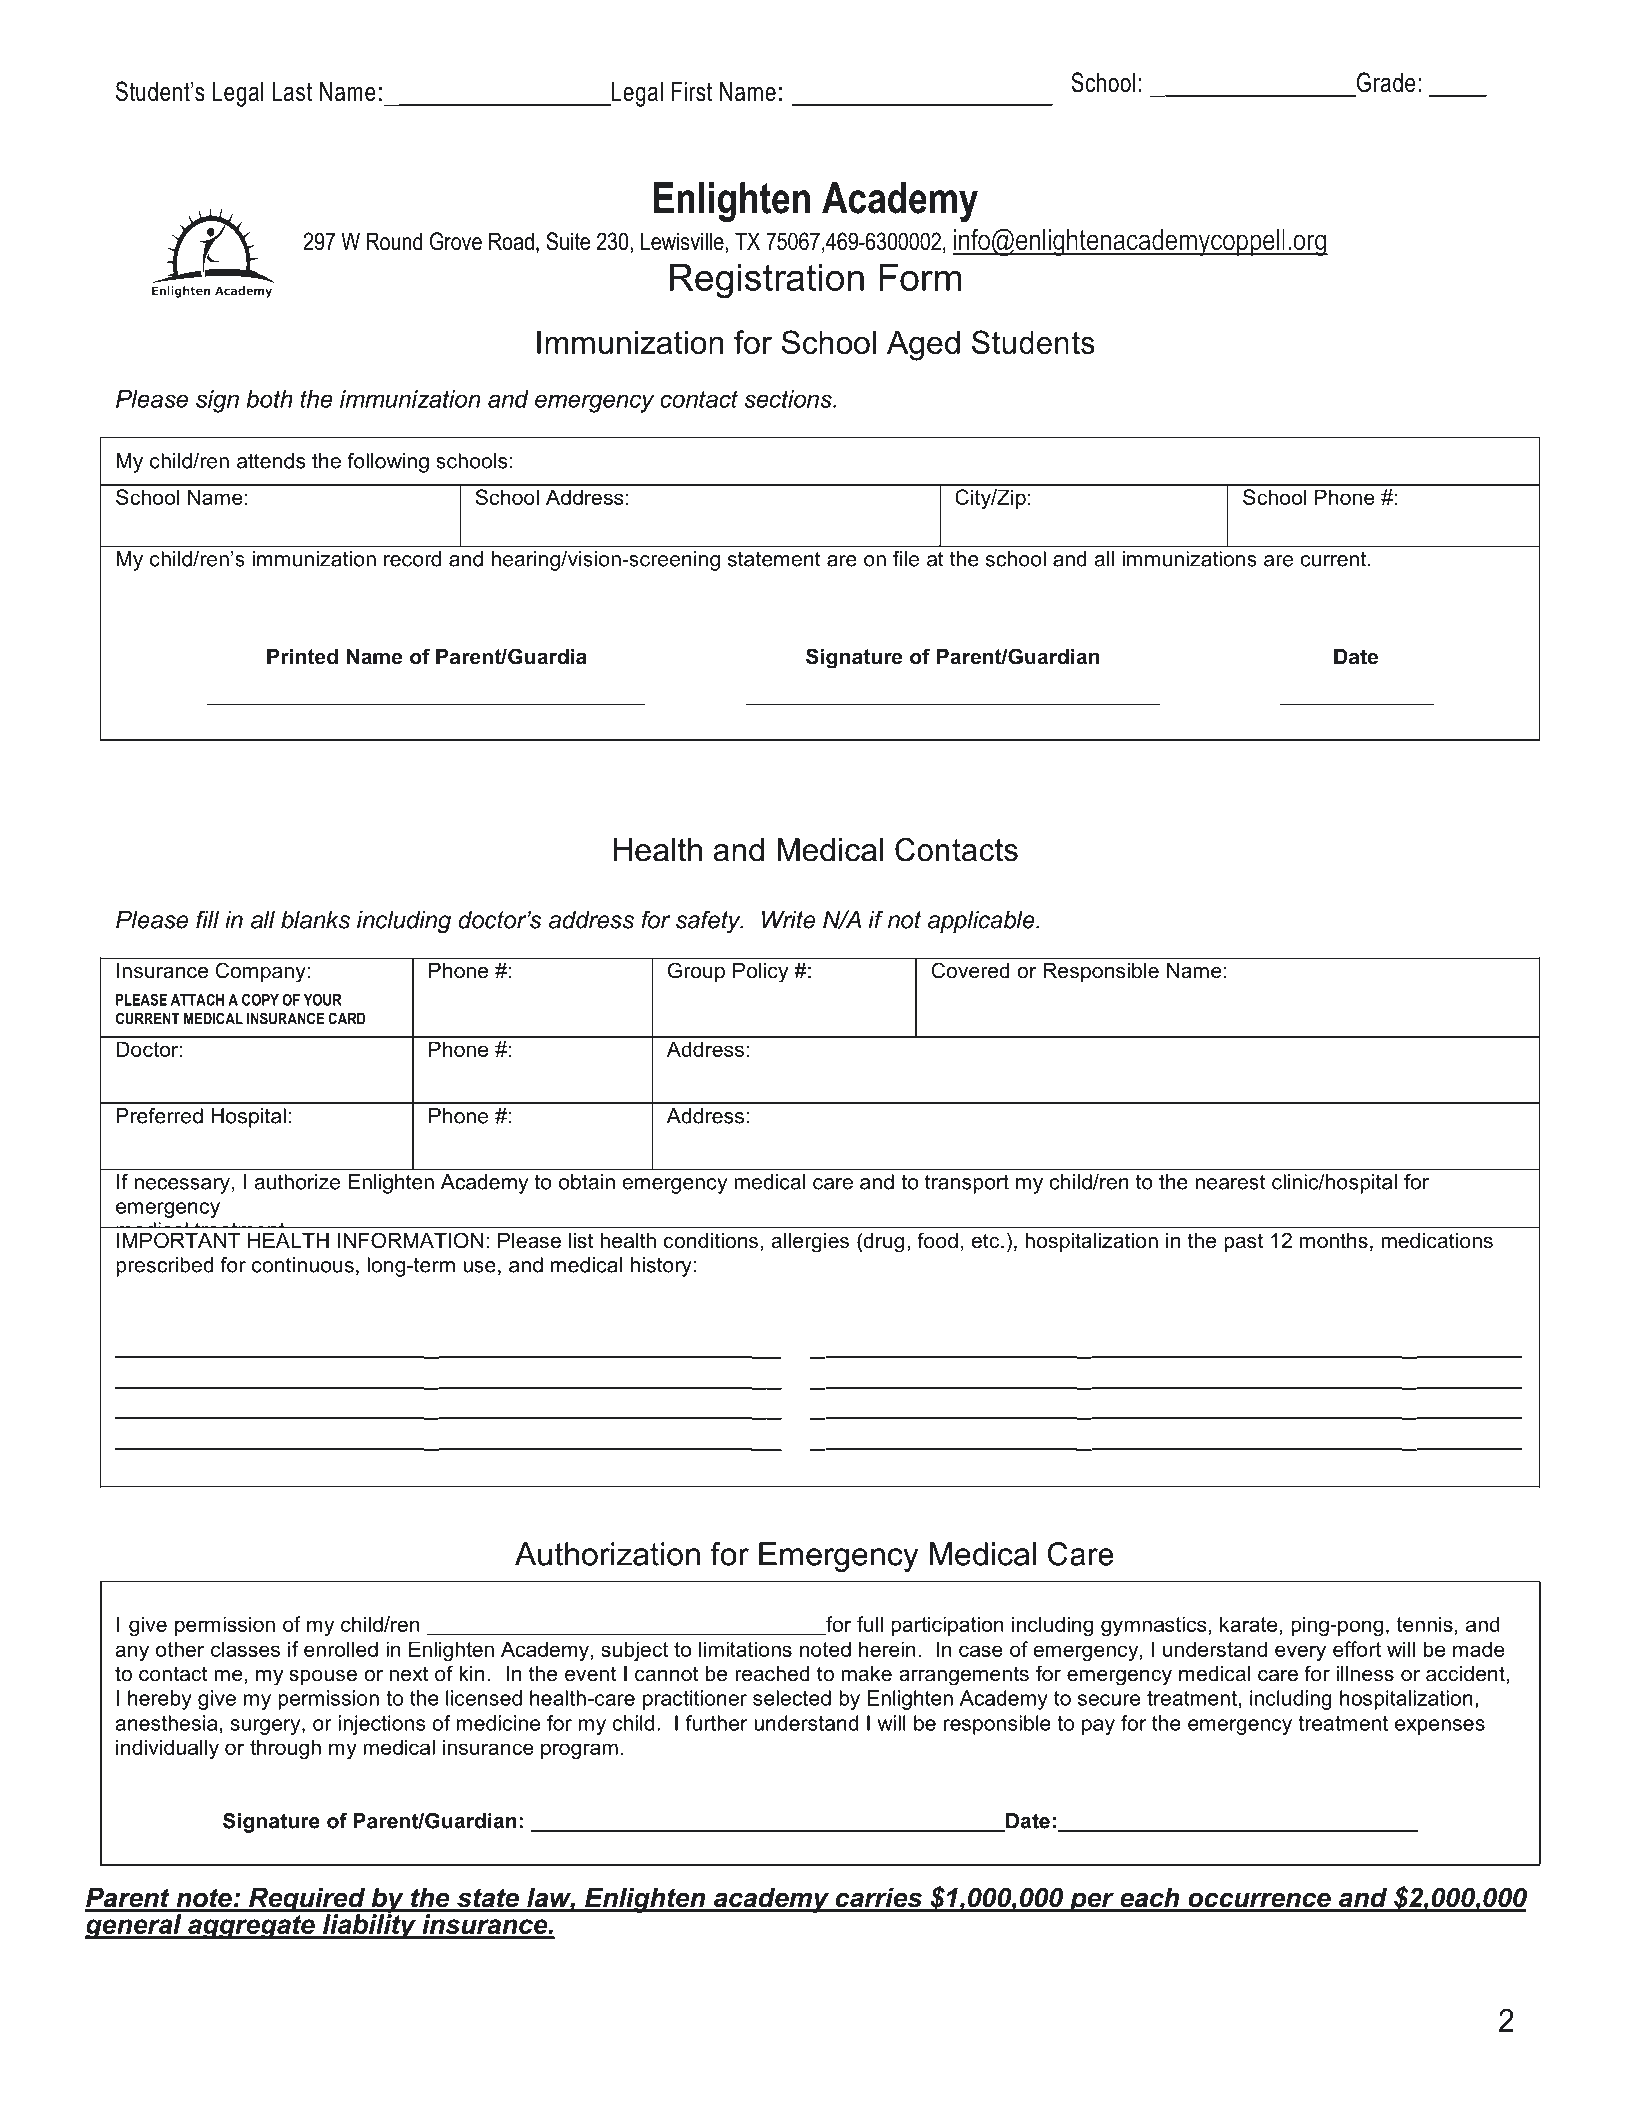  What do you see at coordinates (906, 559) in the screenshot?
I see `file` at bounding box center [906, 559].
